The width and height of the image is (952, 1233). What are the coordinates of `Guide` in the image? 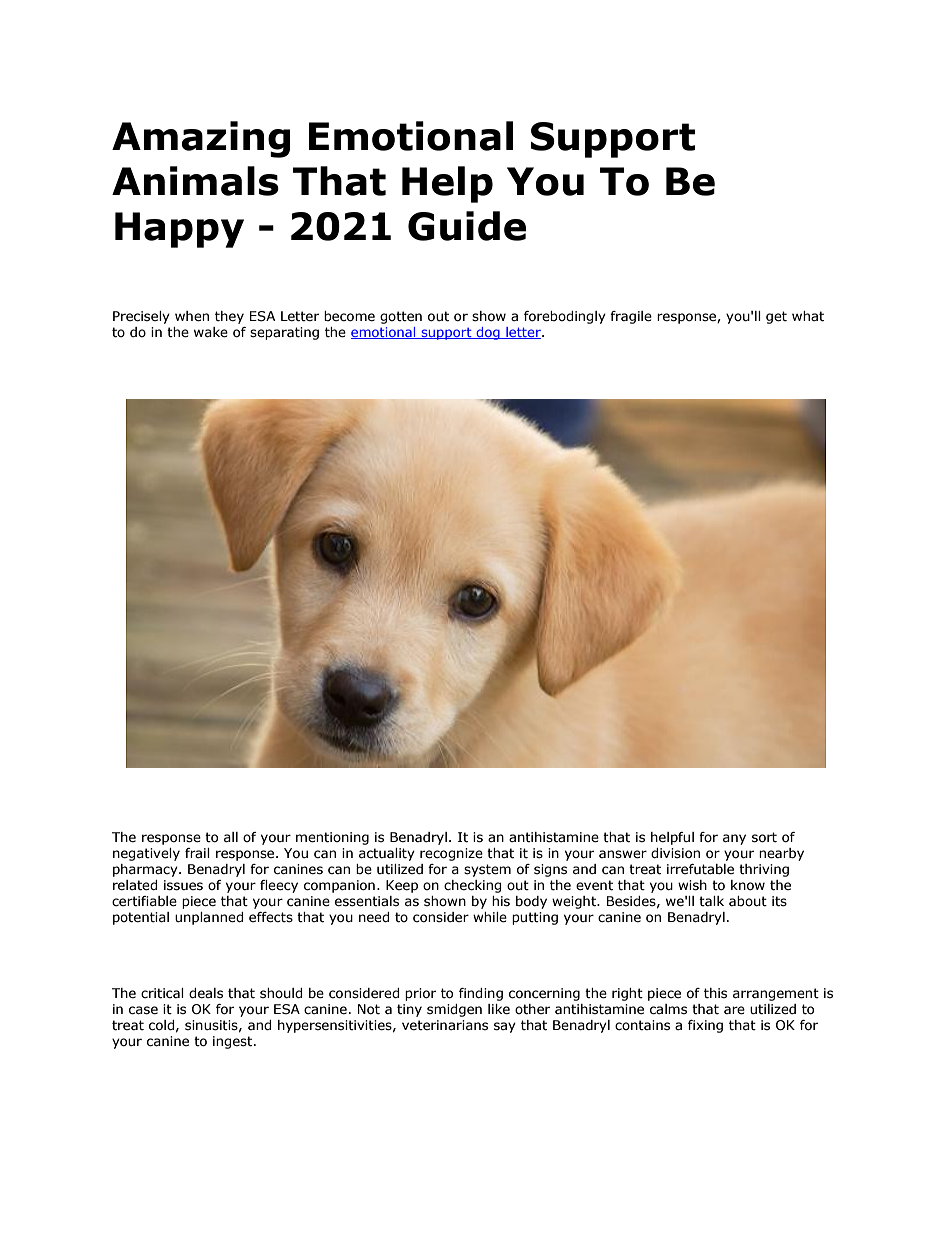 It's located at (467, 226).
